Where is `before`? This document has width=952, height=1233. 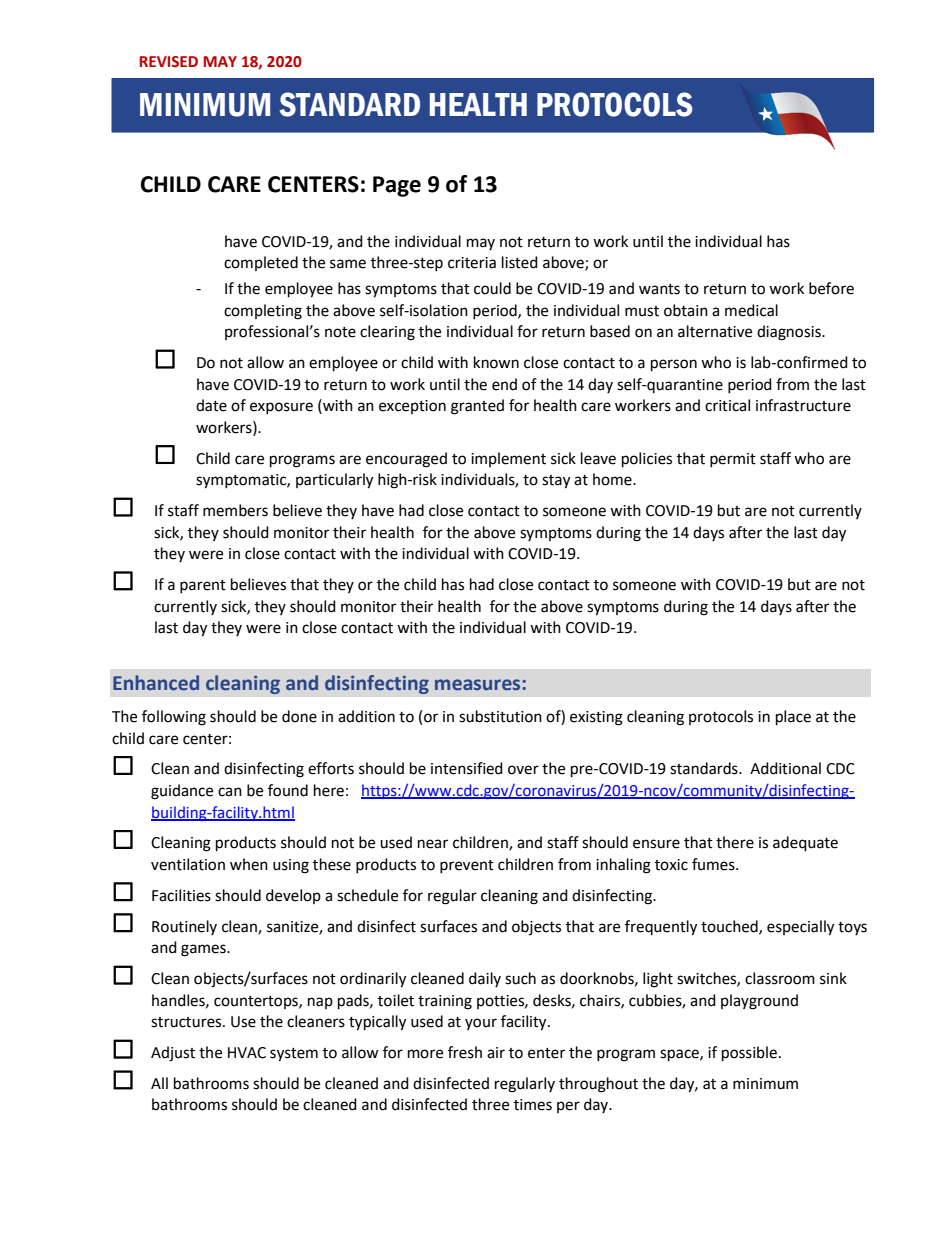 before is located at coordinates (831, 288).
